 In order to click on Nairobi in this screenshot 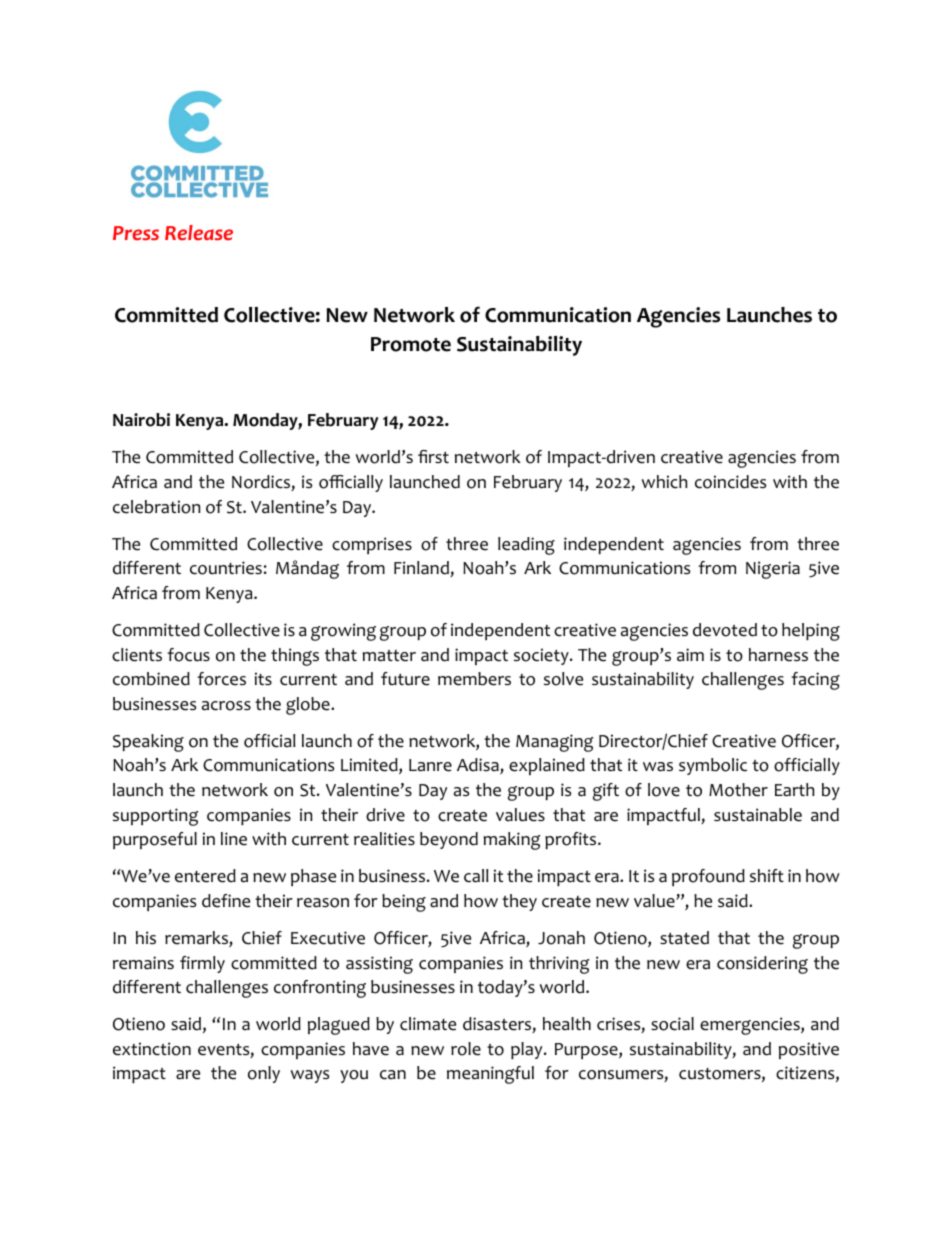, I will do `click(141, 420)`.
